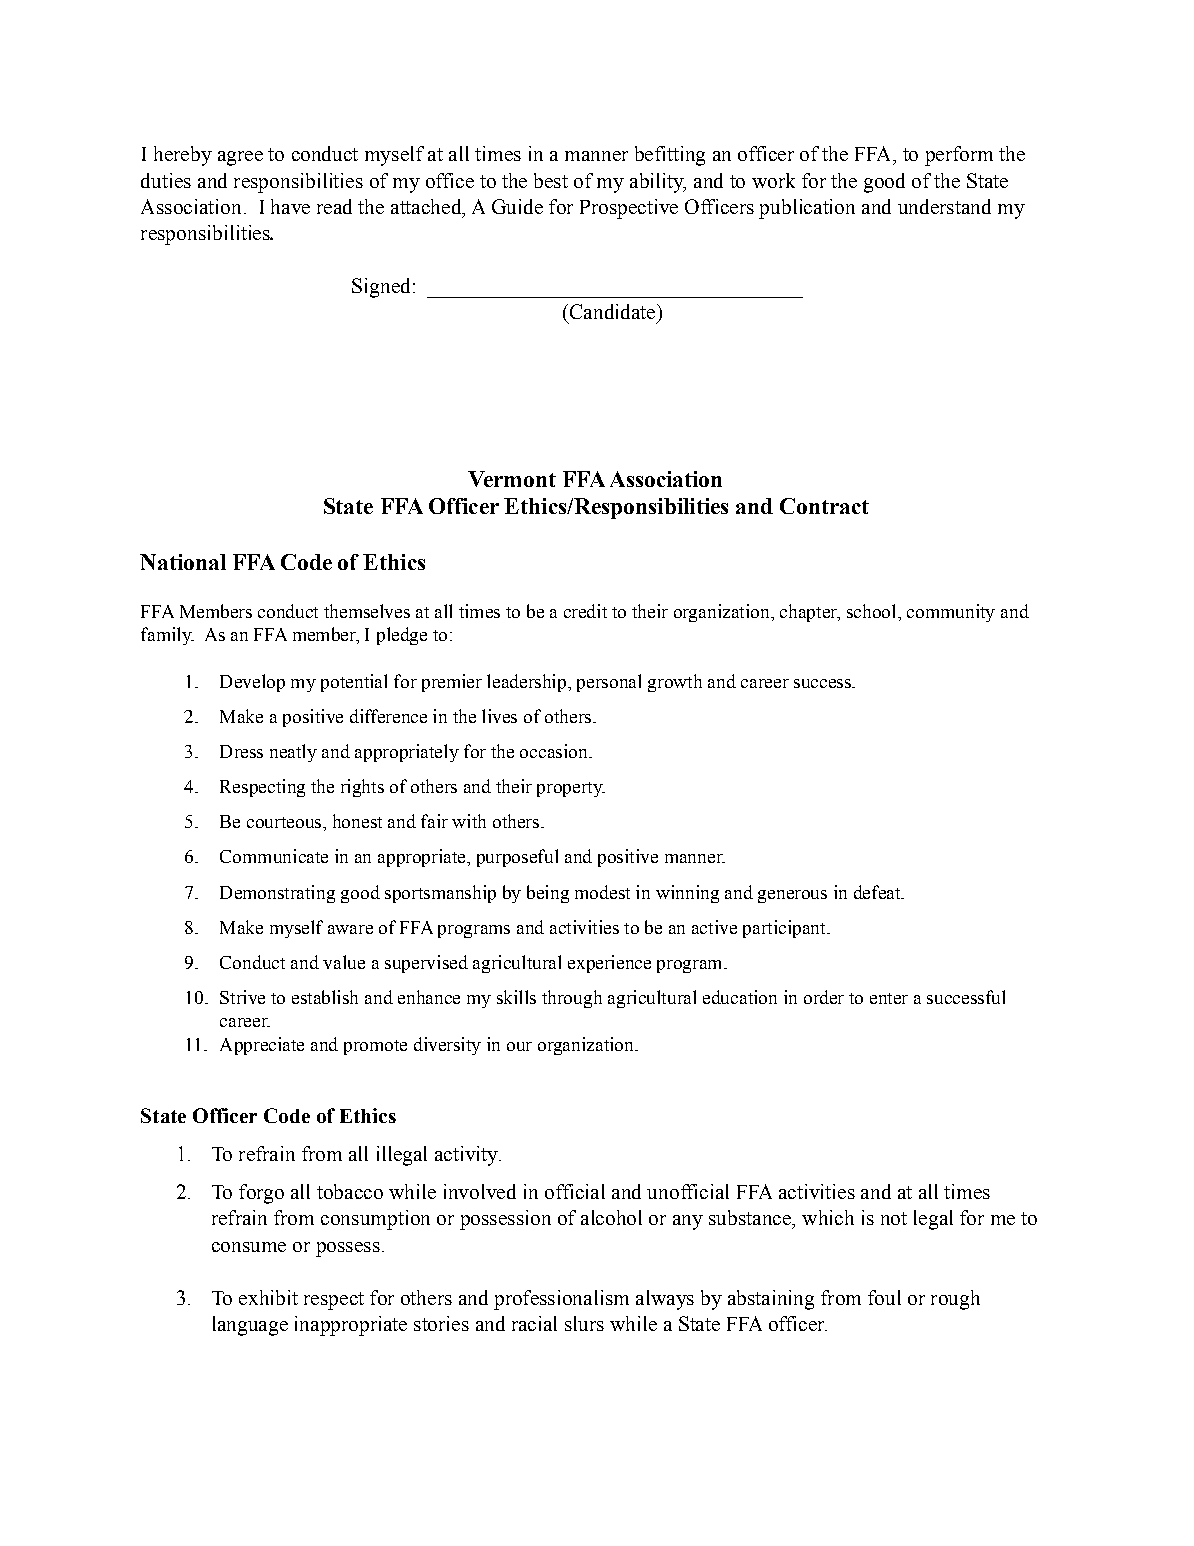  Describe the element at coordinates (807, 209) in the page. I see `publication` at that location.
